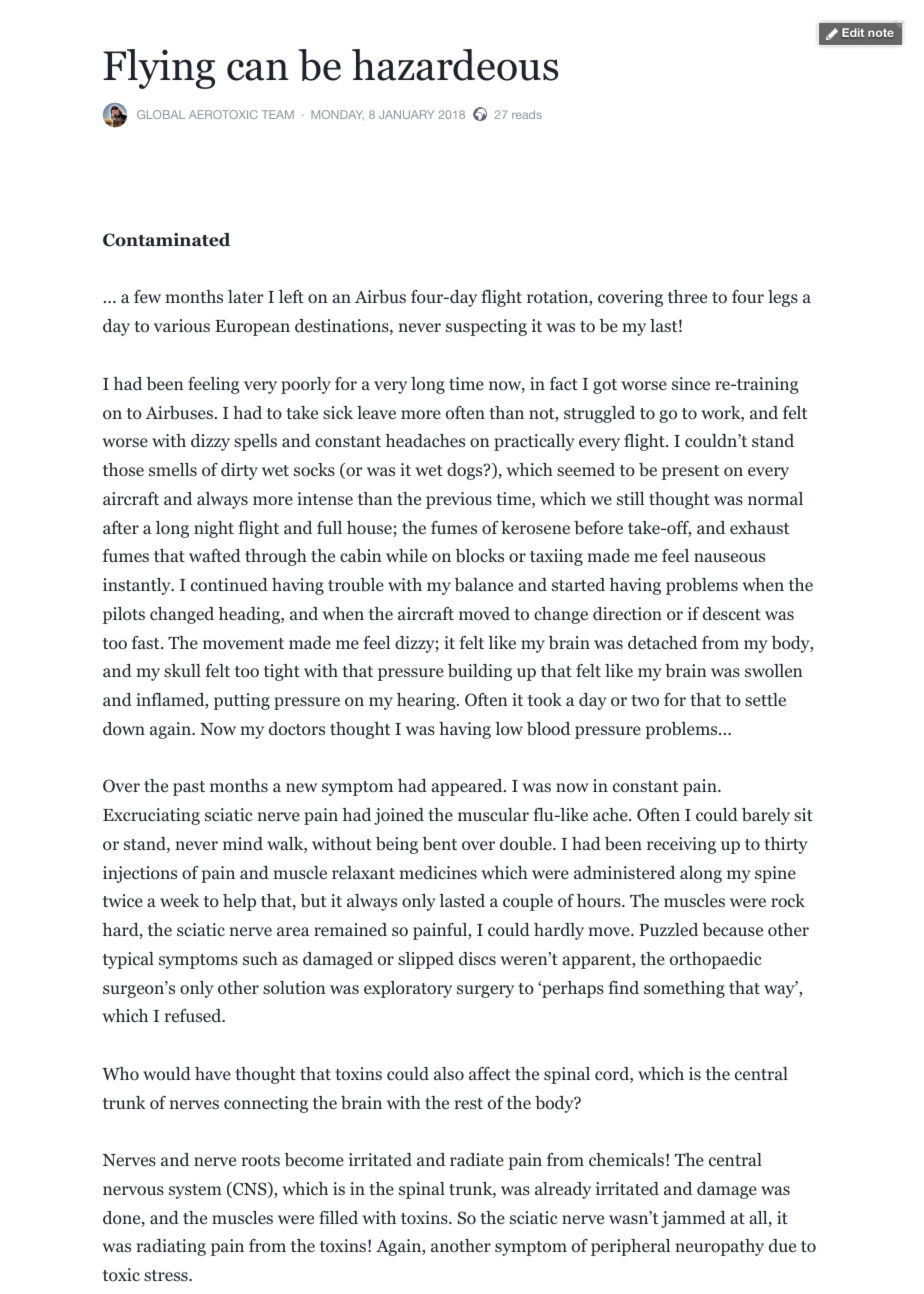  Describe the element at coordinates (783, 298) in the screenshot. I see `legs` at that location.
